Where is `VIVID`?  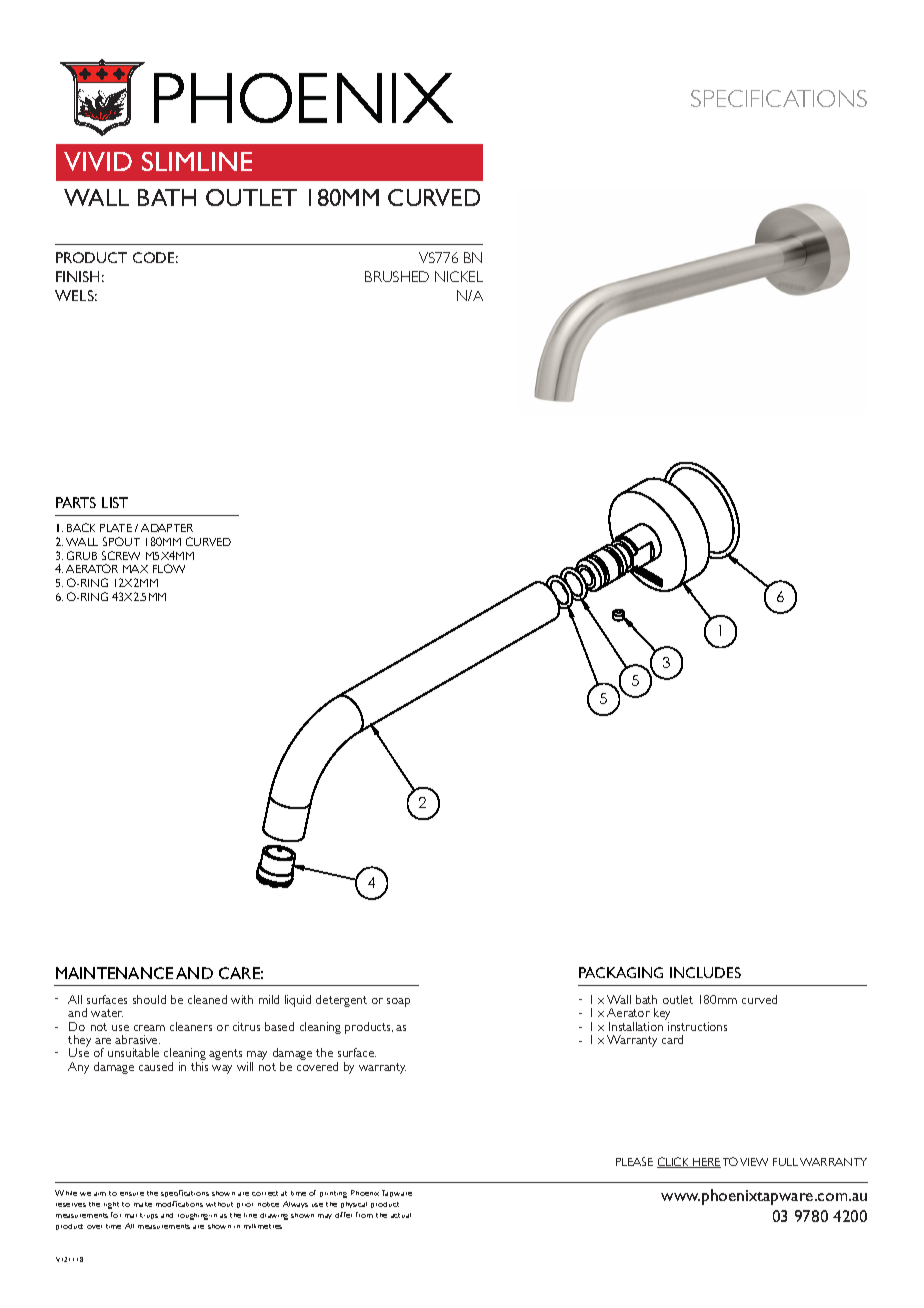
VIVID is located at coordinates (98, 161).
